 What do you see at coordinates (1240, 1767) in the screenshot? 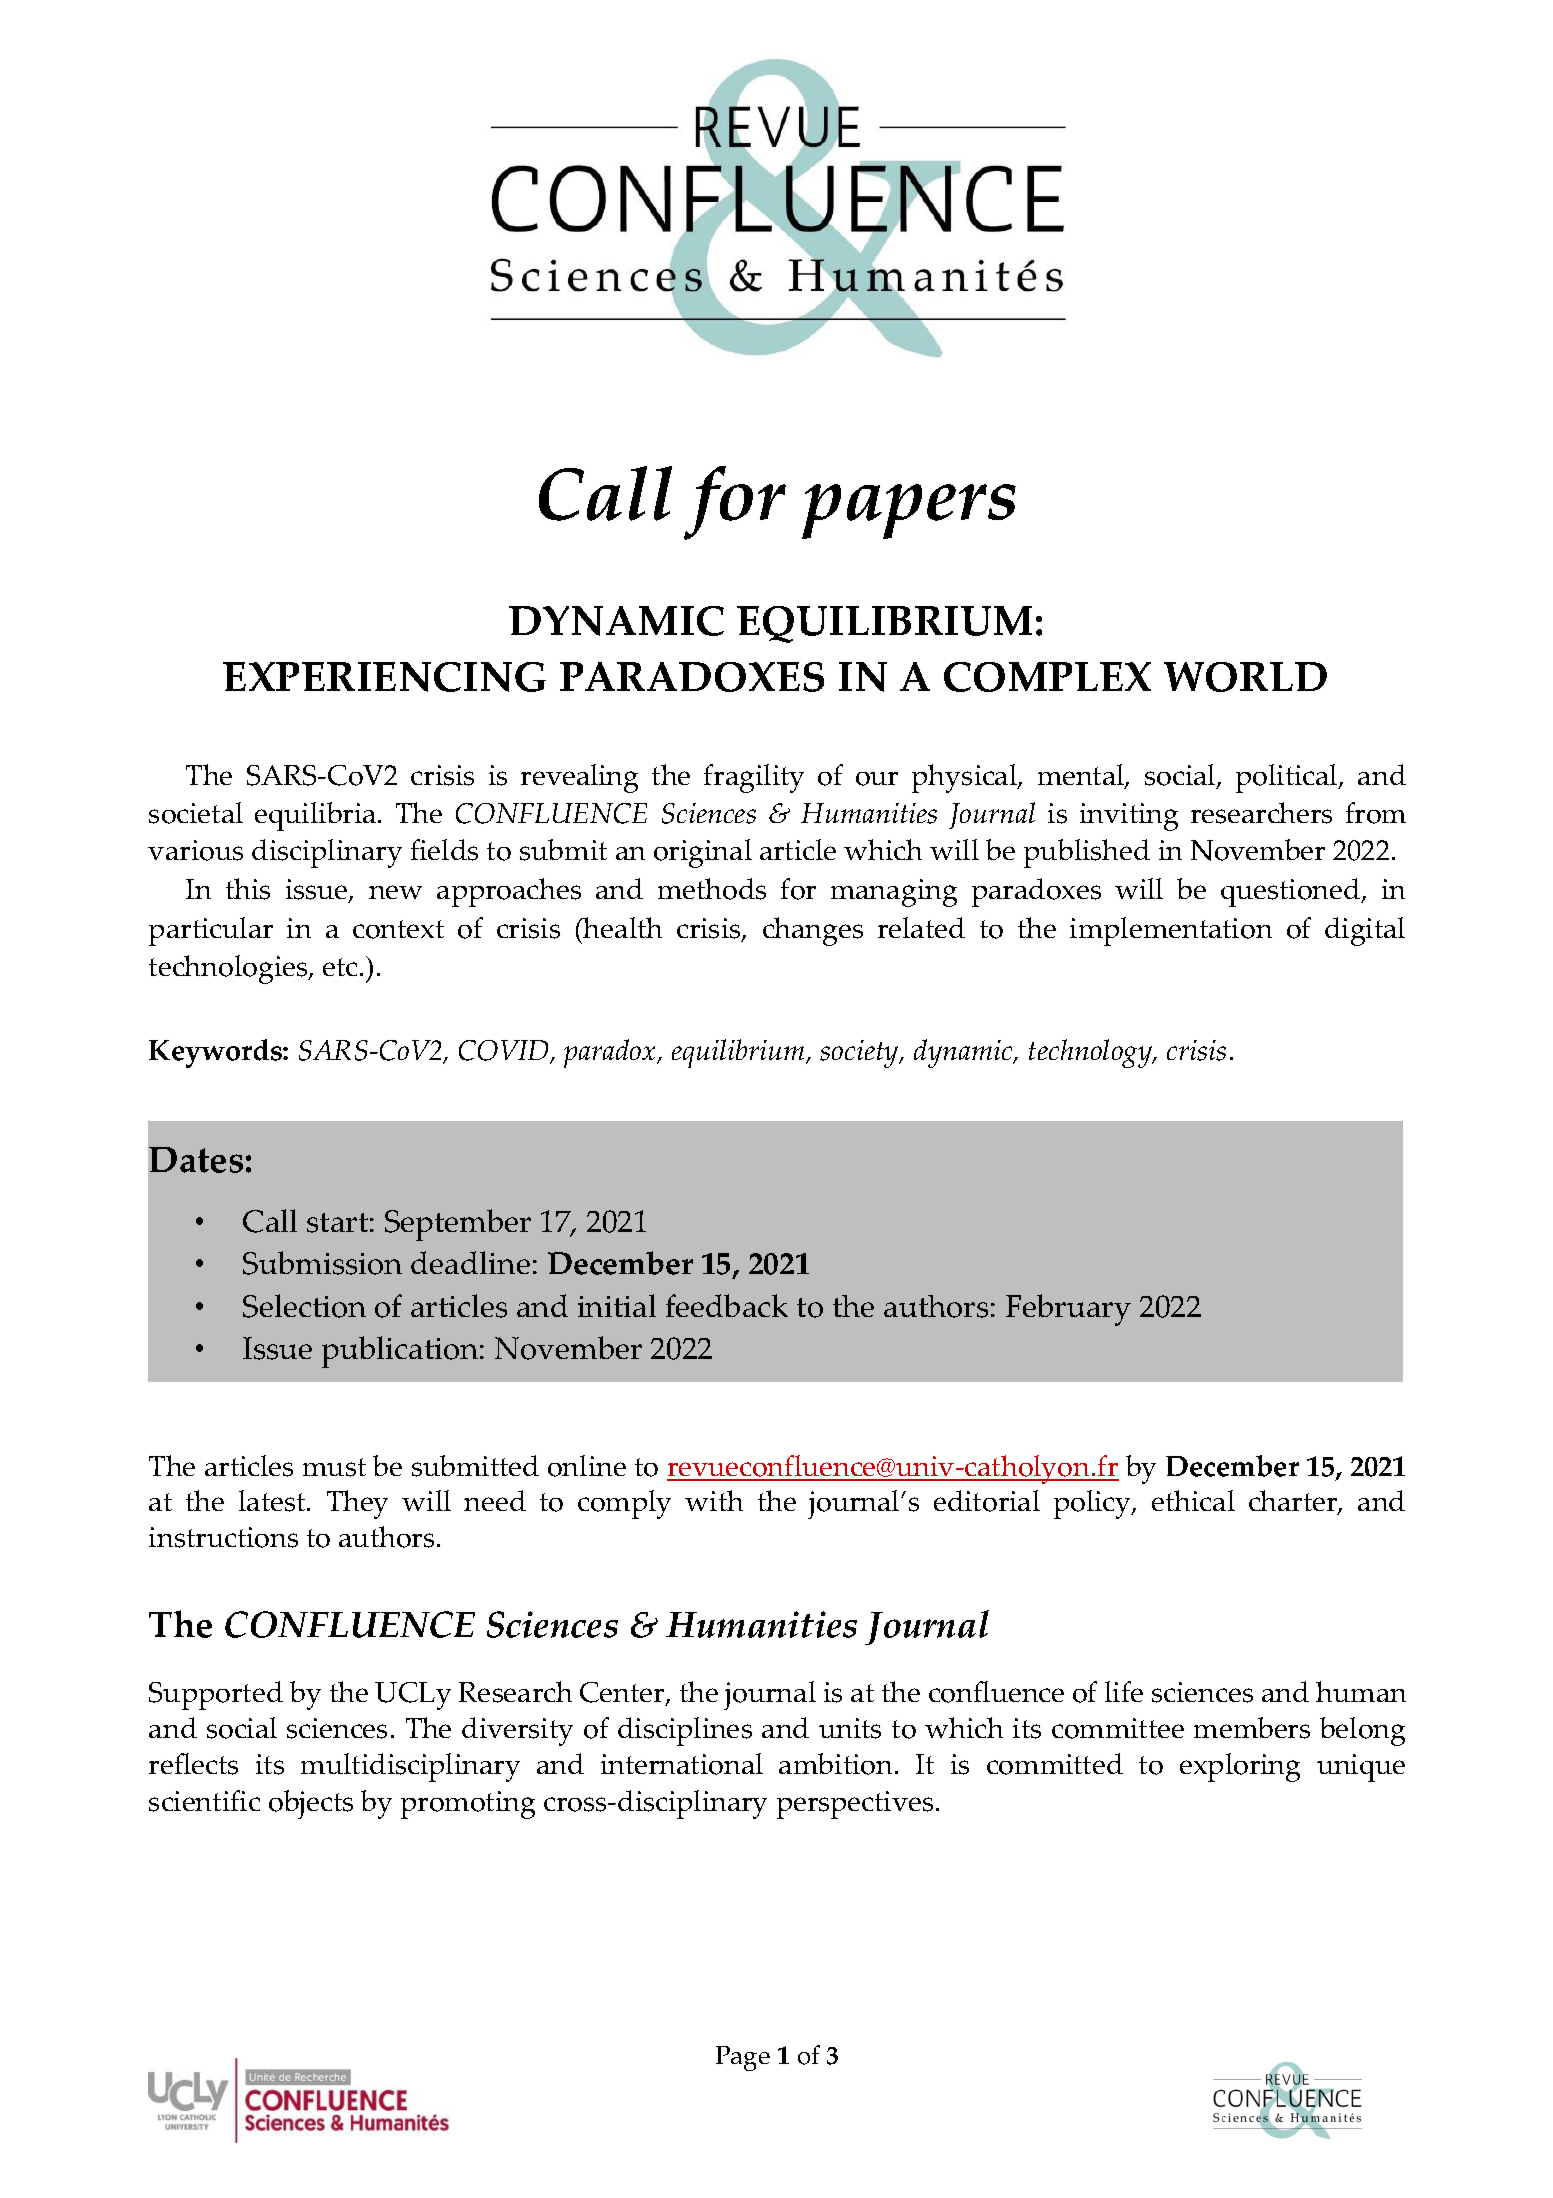
I see `exploring` at bounding box center [1240, 1767].
